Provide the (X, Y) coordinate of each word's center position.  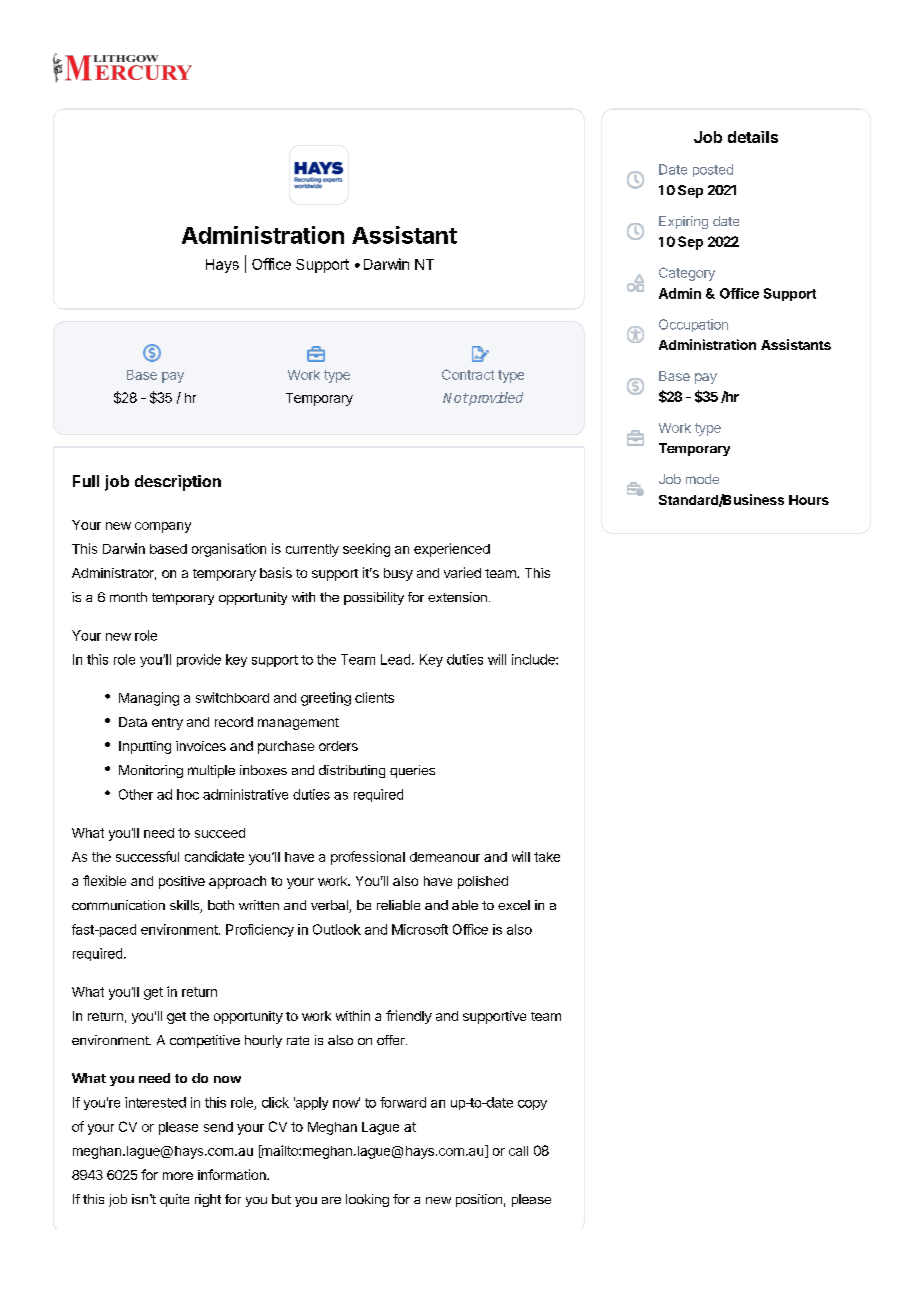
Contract (468, 374)
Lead (395, 659)
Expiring (683, 222)
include (534, 659)
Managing (149, 699)
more (178, 1176)
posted (713, 170)
